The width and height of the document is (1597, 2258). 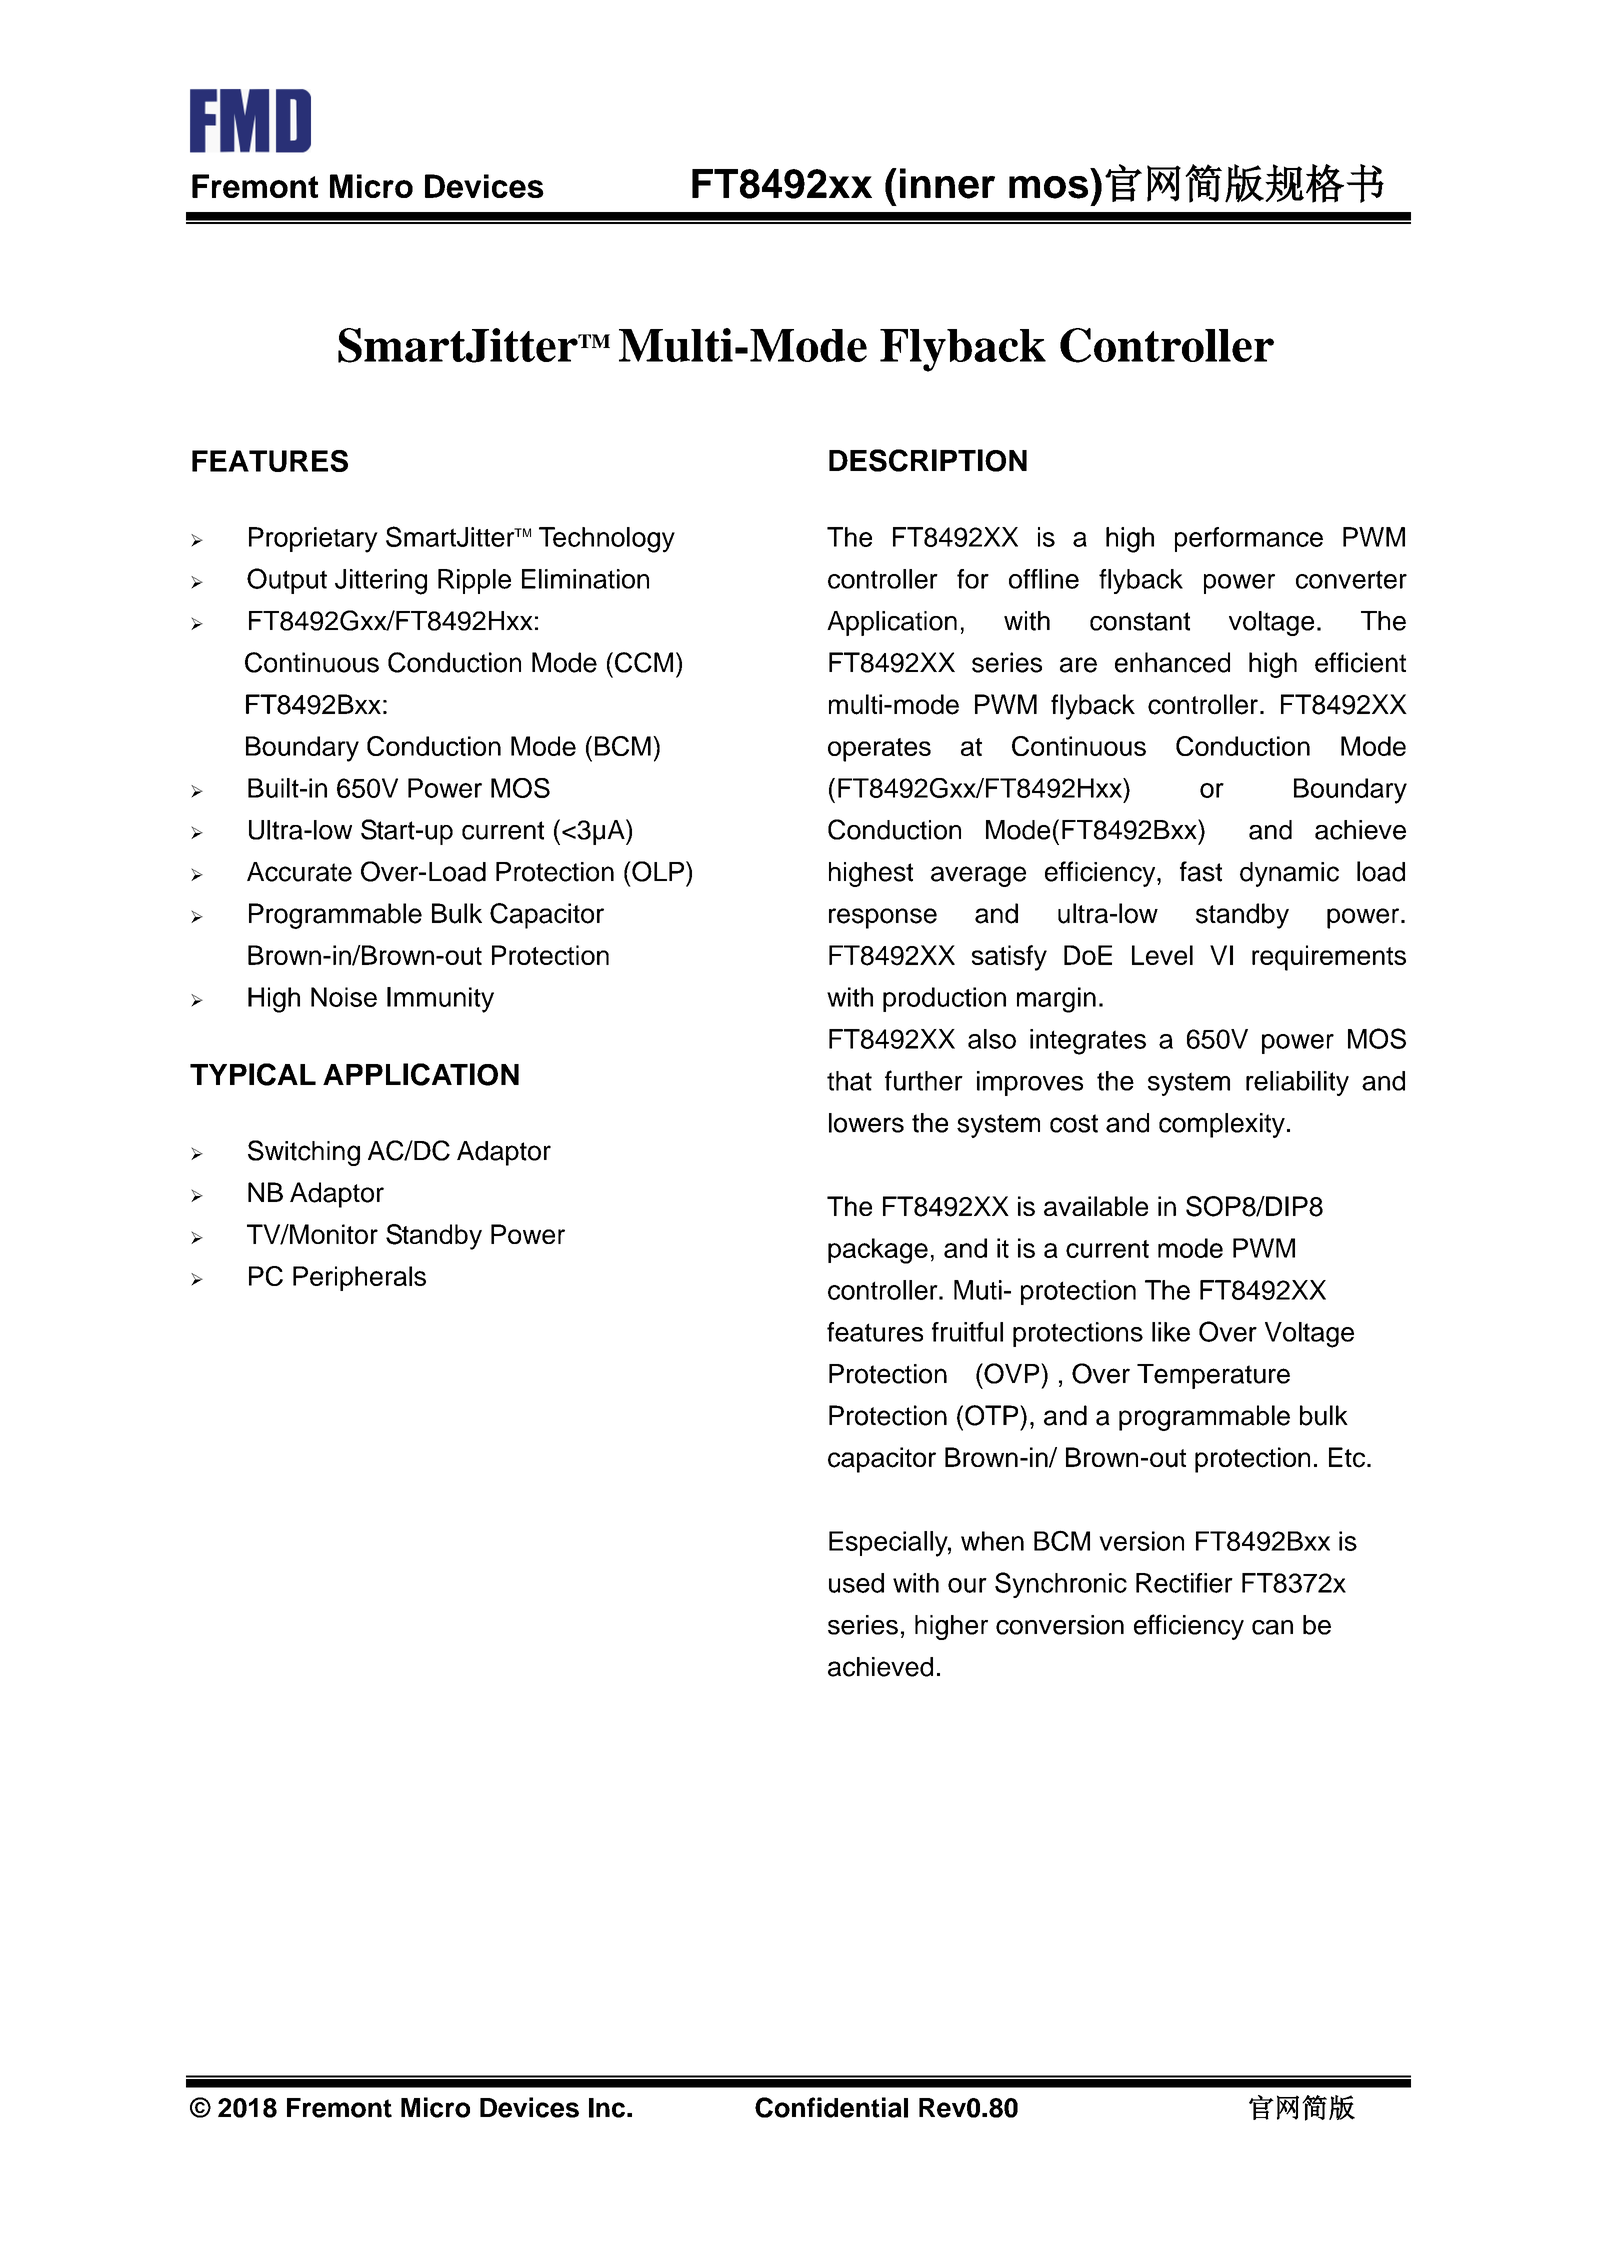 I want to click on our, so click(x=967, y=1585).
